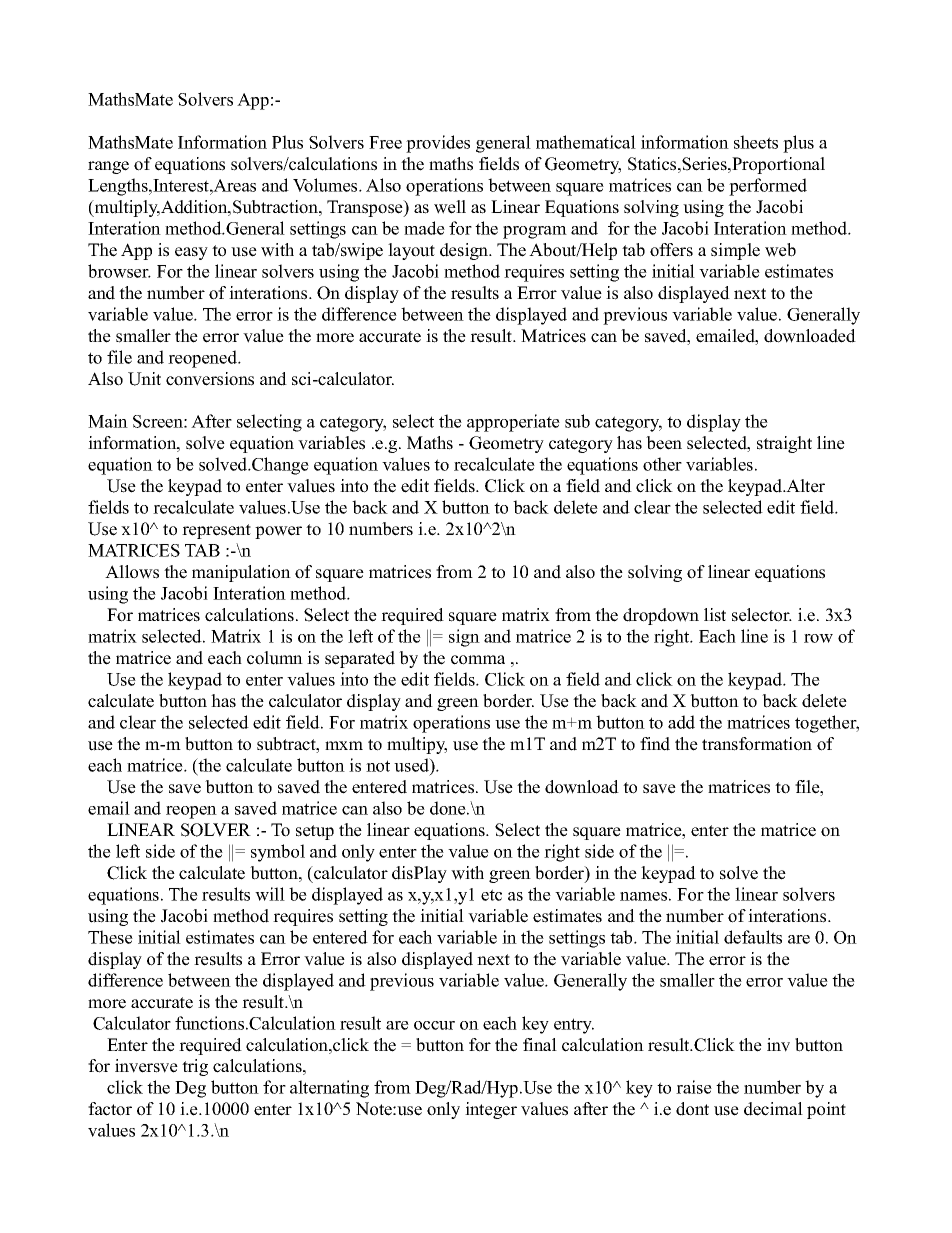 The height and width of the image is (1233, 952). Describe the element at coordinates (278, 853) in the image. I see `symbol` at that location.
